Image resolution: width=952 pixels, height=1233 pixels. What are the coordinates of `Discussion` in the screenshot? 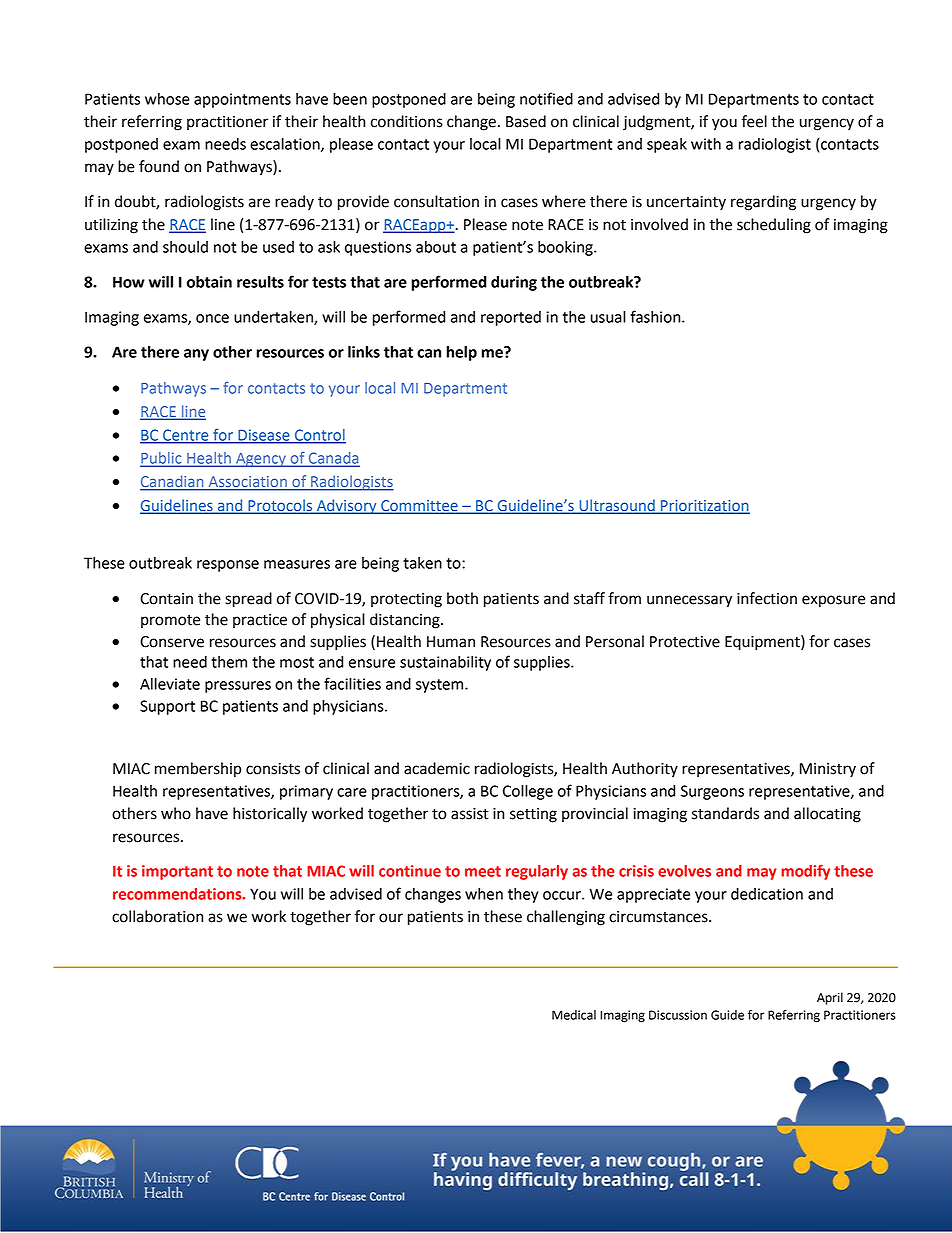 It's located at (678, 1015).
